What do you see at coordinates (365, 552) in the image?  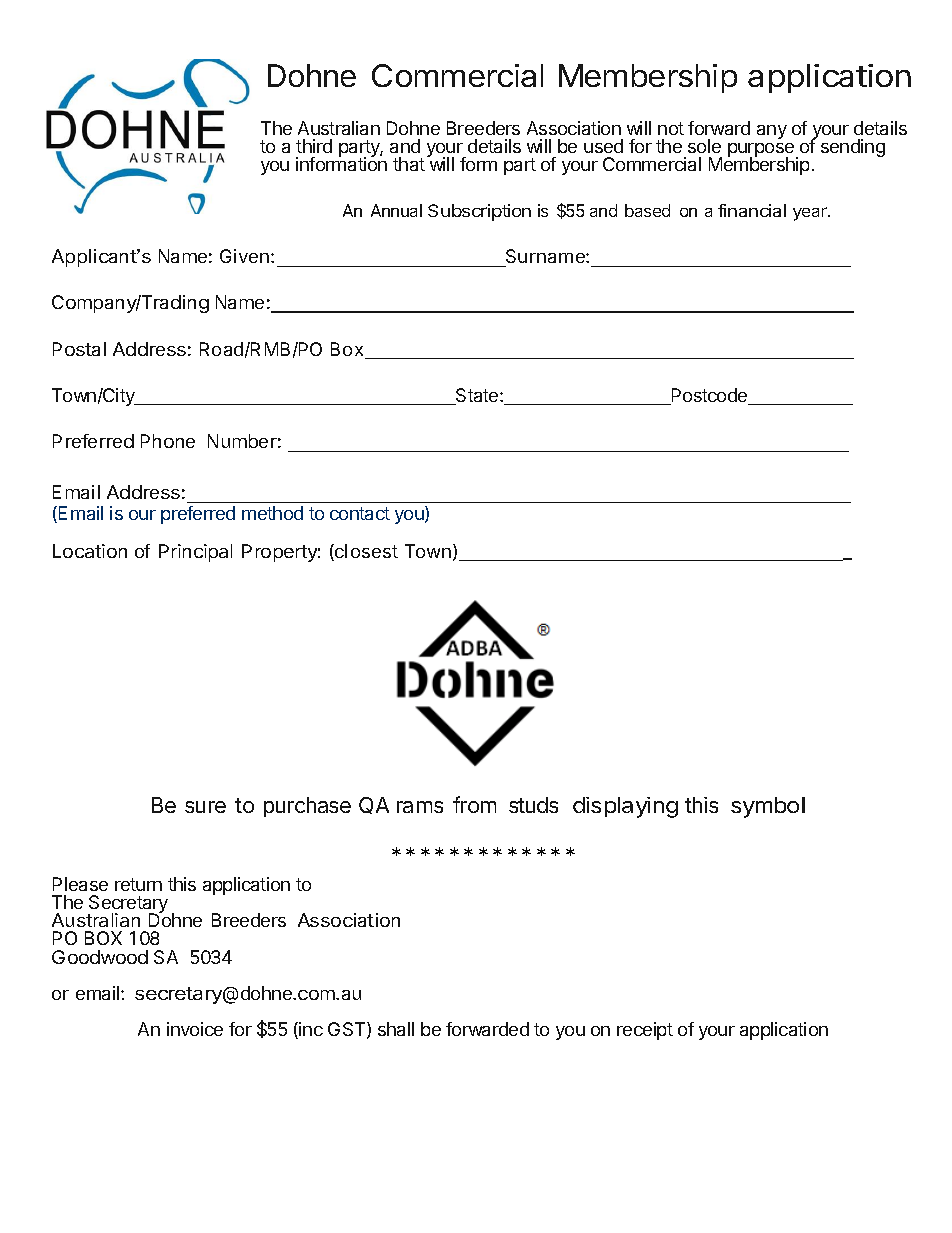 I see `closest` at bounding box center [365, 552].
